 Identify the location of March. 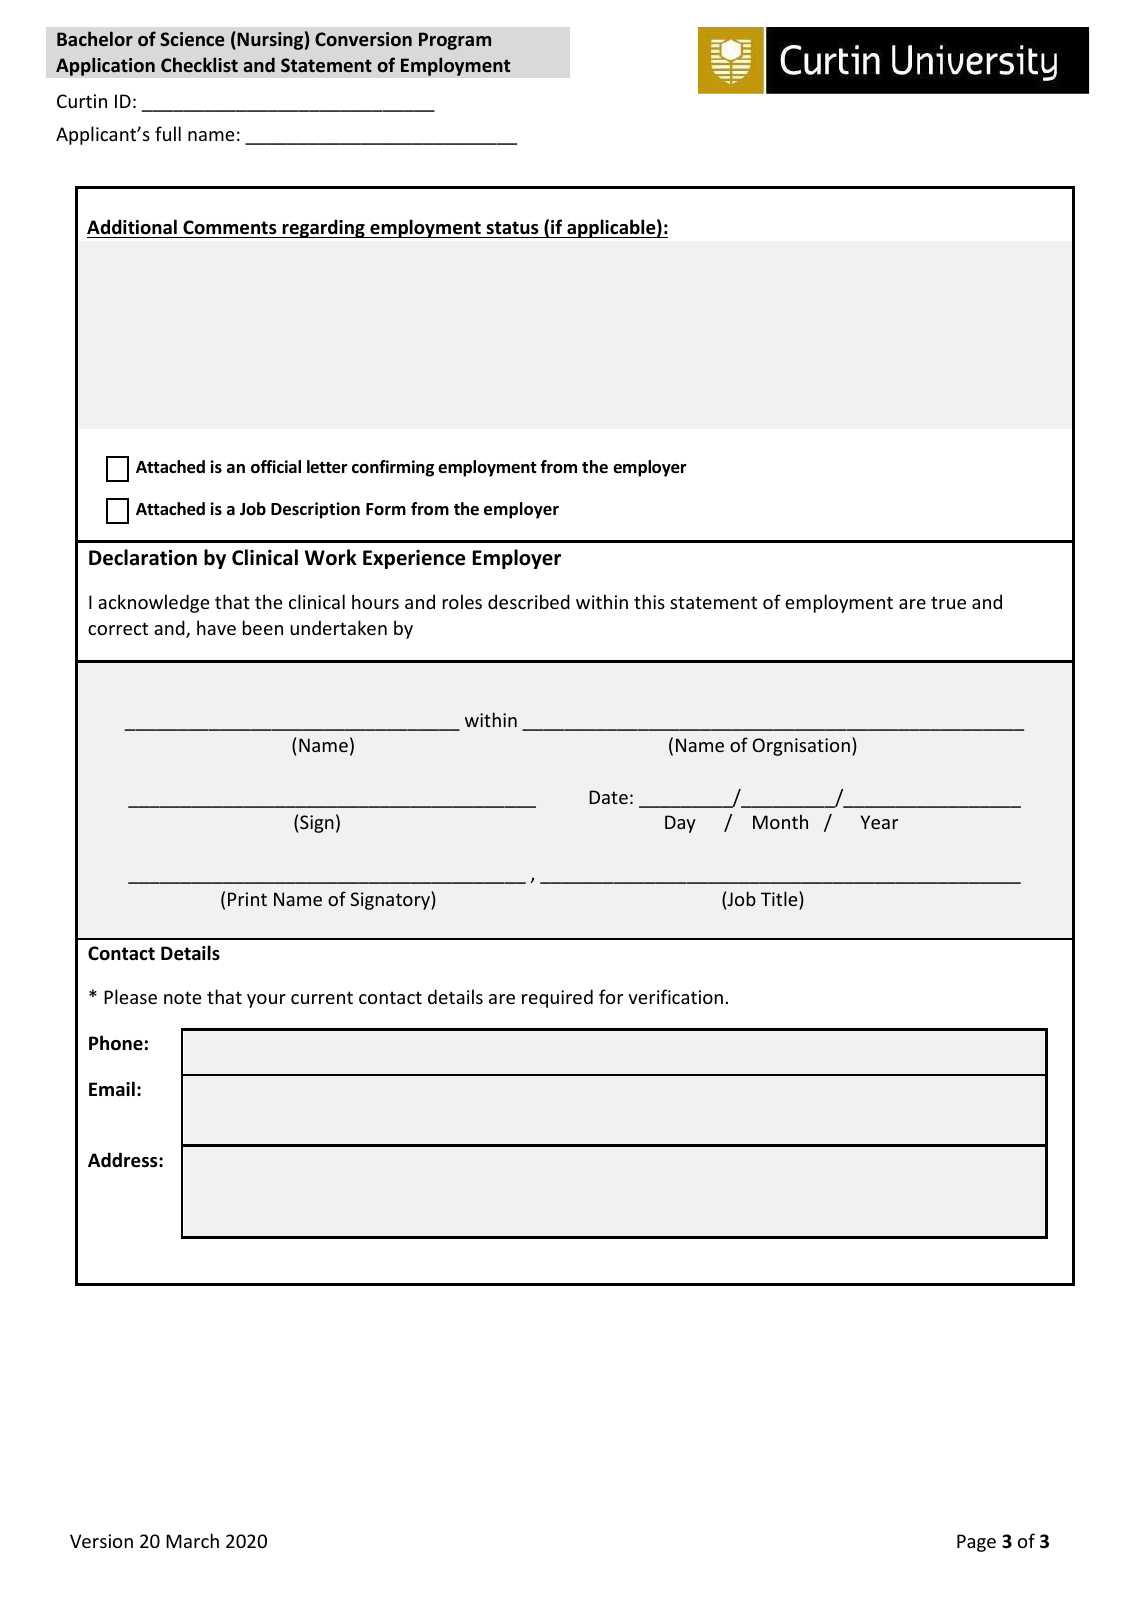
(192, 1540).
